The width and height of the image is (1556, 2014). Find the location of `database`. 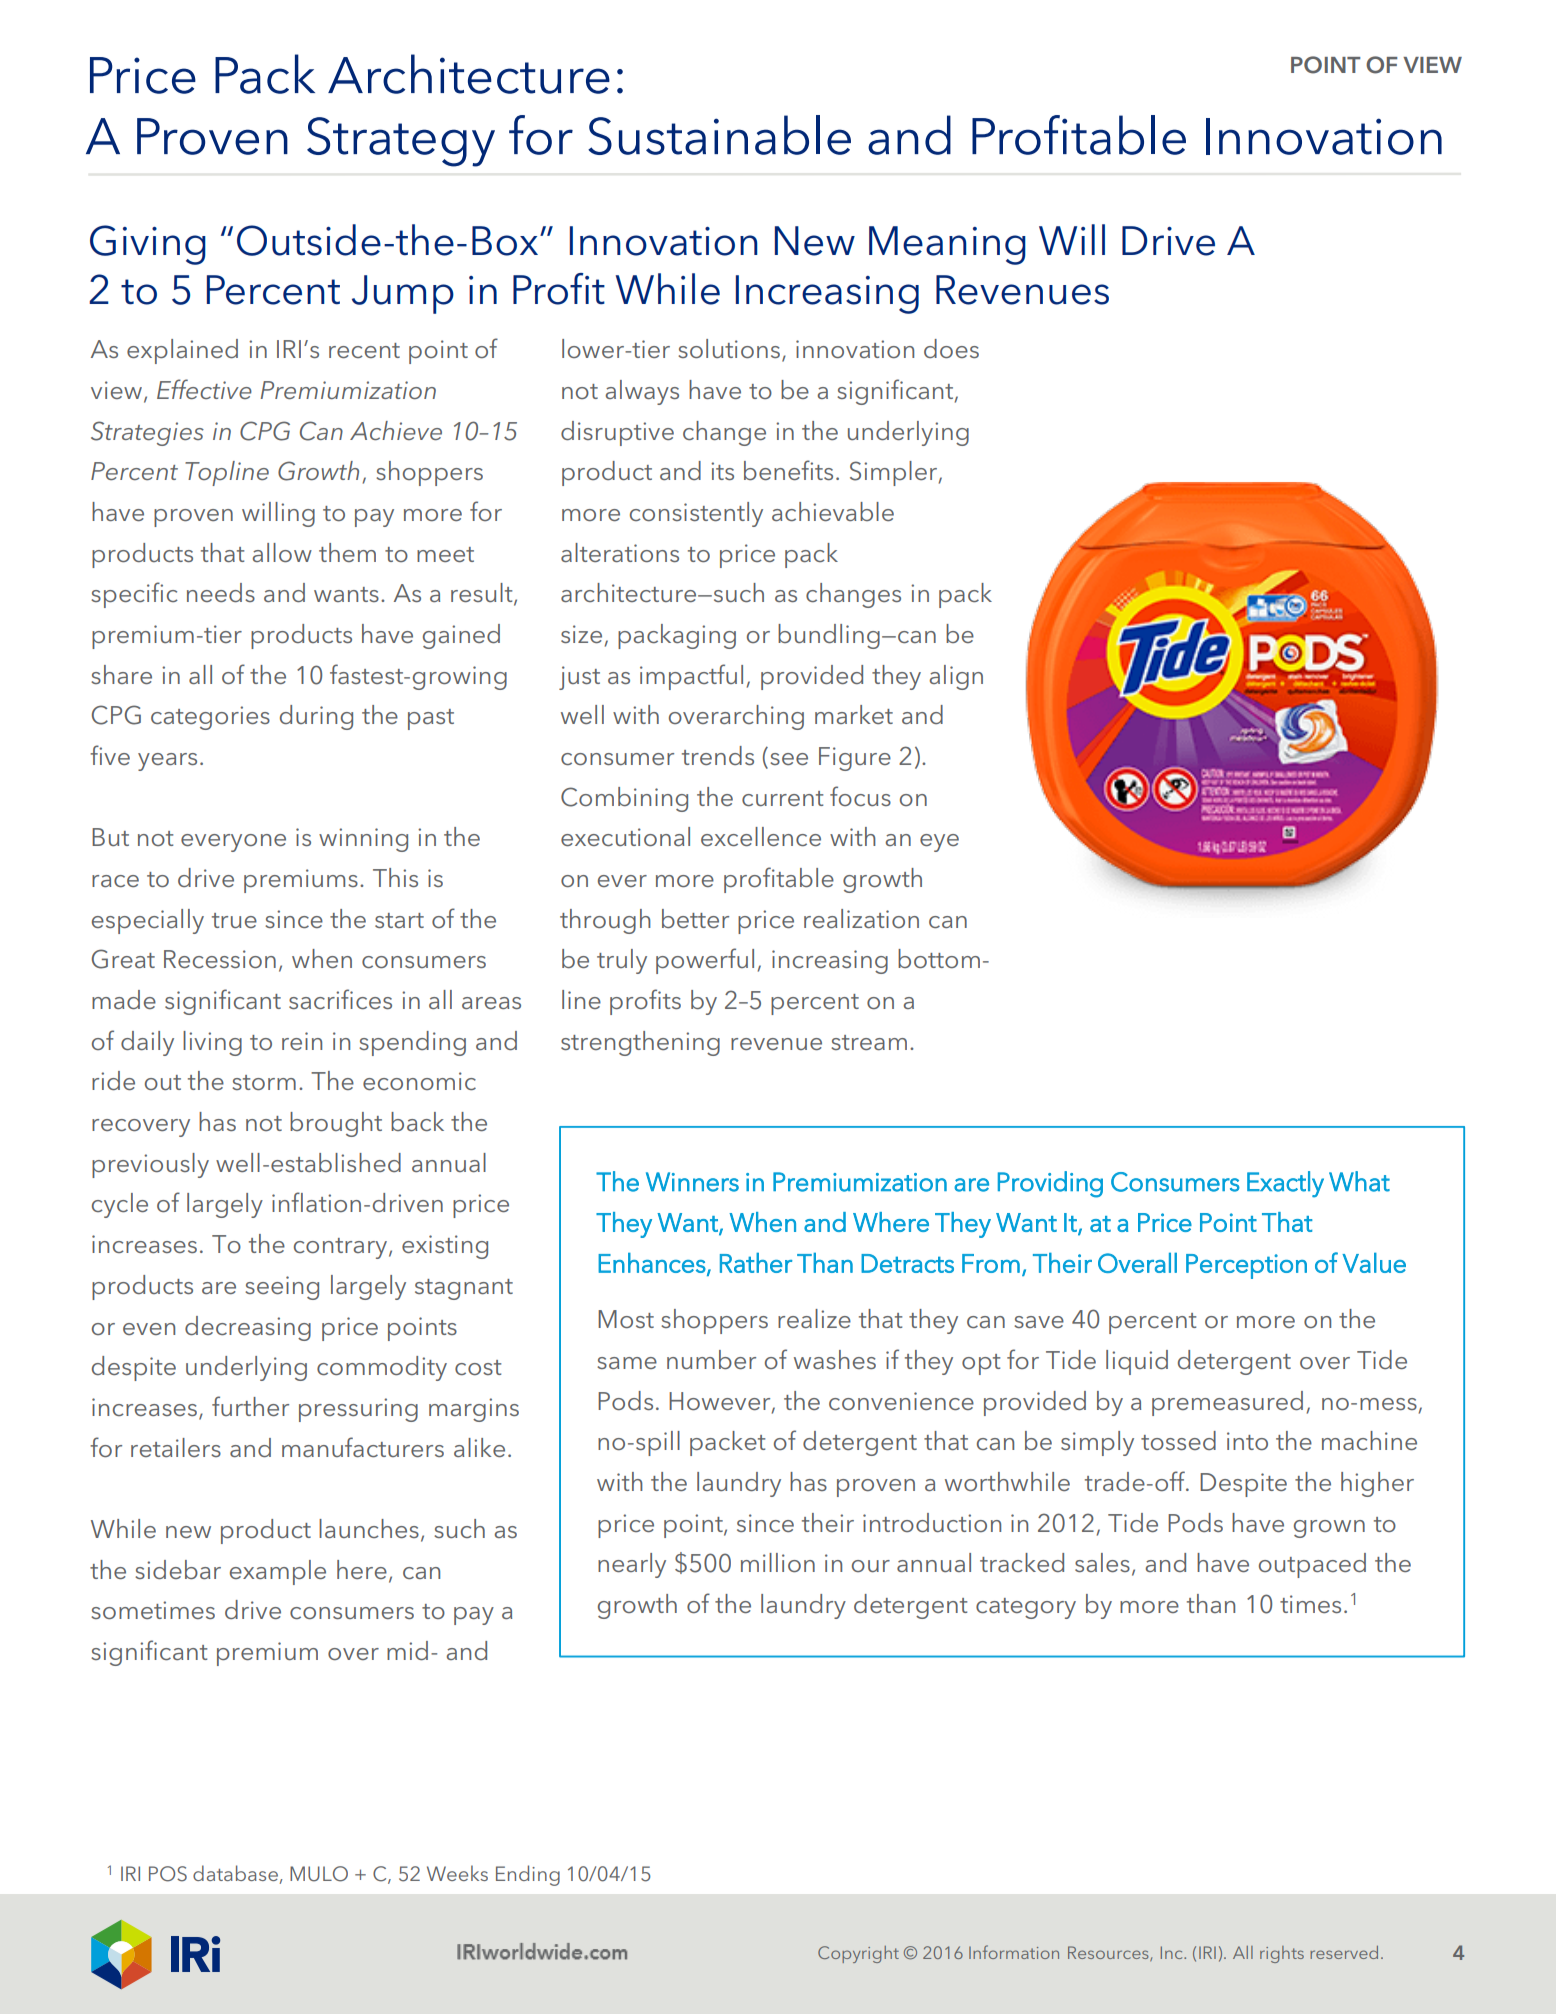

database is located at coordinates (235, 1873).
